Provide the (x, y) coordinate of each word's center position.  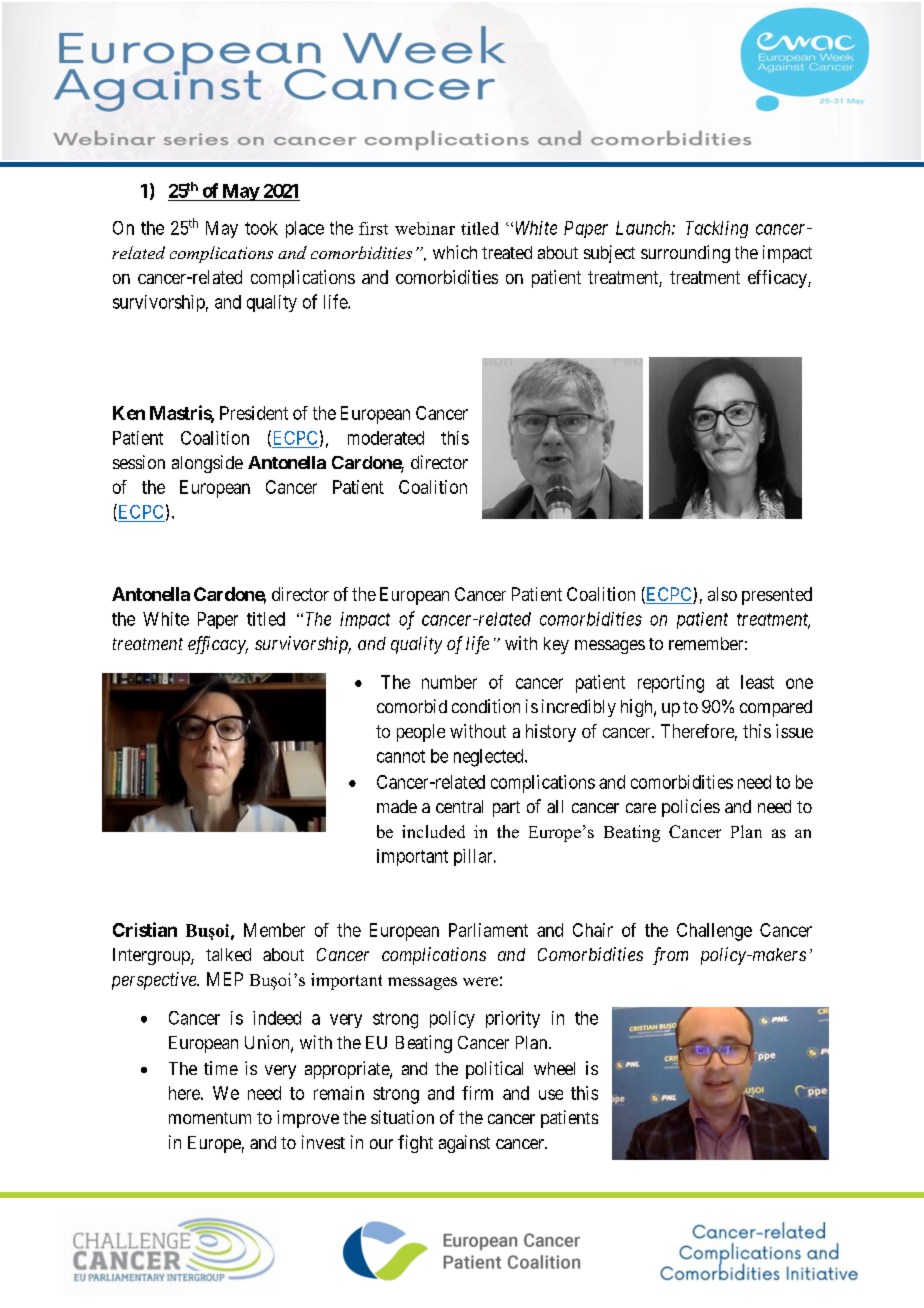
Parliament (488, 930)
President (254, 413)
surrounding (685, 254)
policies (691, 808)
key (556, 645)
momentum (210, 1118)
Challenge (714, 932)
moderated (386, 438)
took (261, 228)
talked (228, 954)
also (722, 594)
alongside (207, 464)
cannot (401, 756)
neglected (490, 758)
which (455, 252)
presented (777, 596)
